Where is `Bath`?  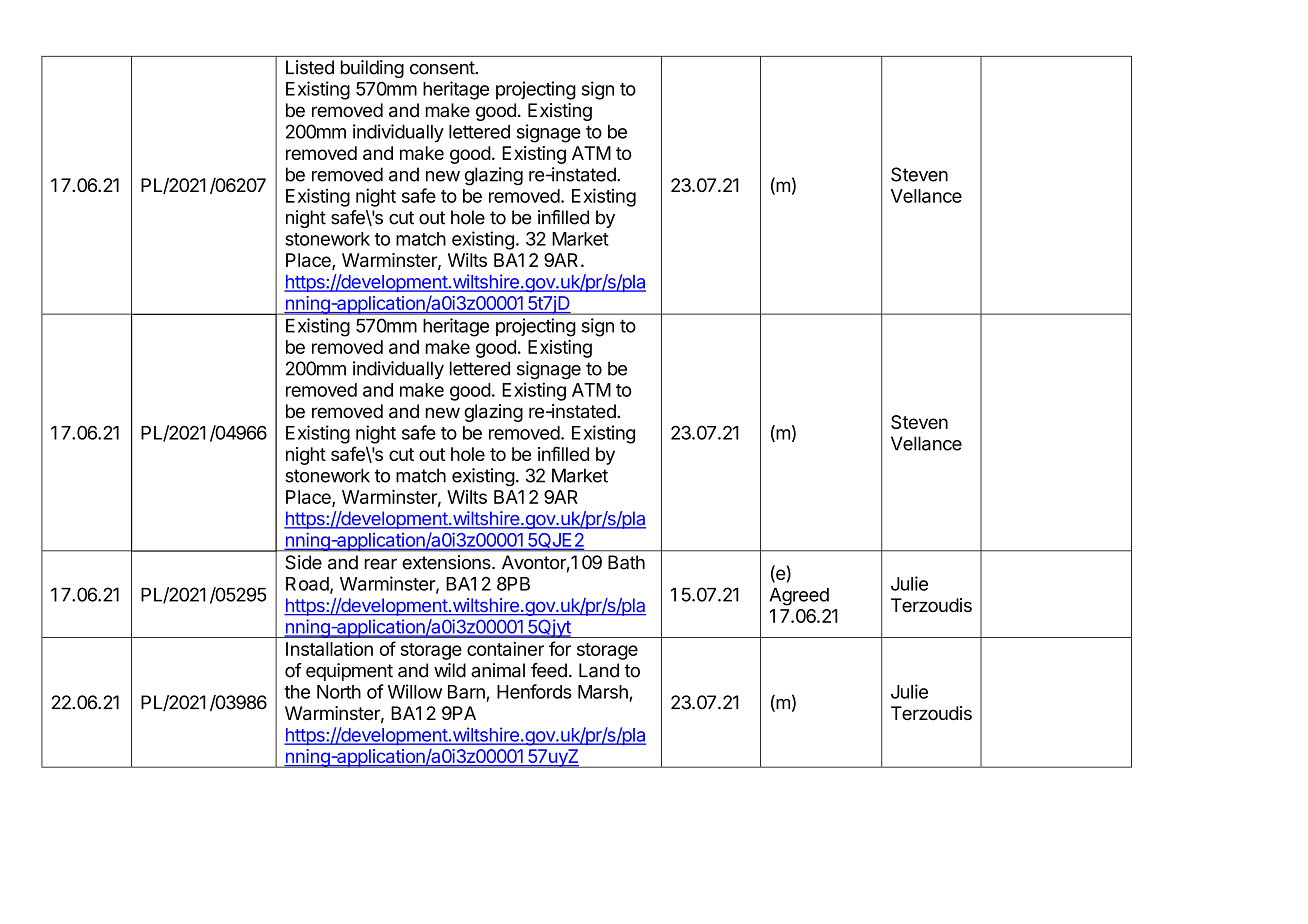 Bath is located at coordinates (626, 562).
